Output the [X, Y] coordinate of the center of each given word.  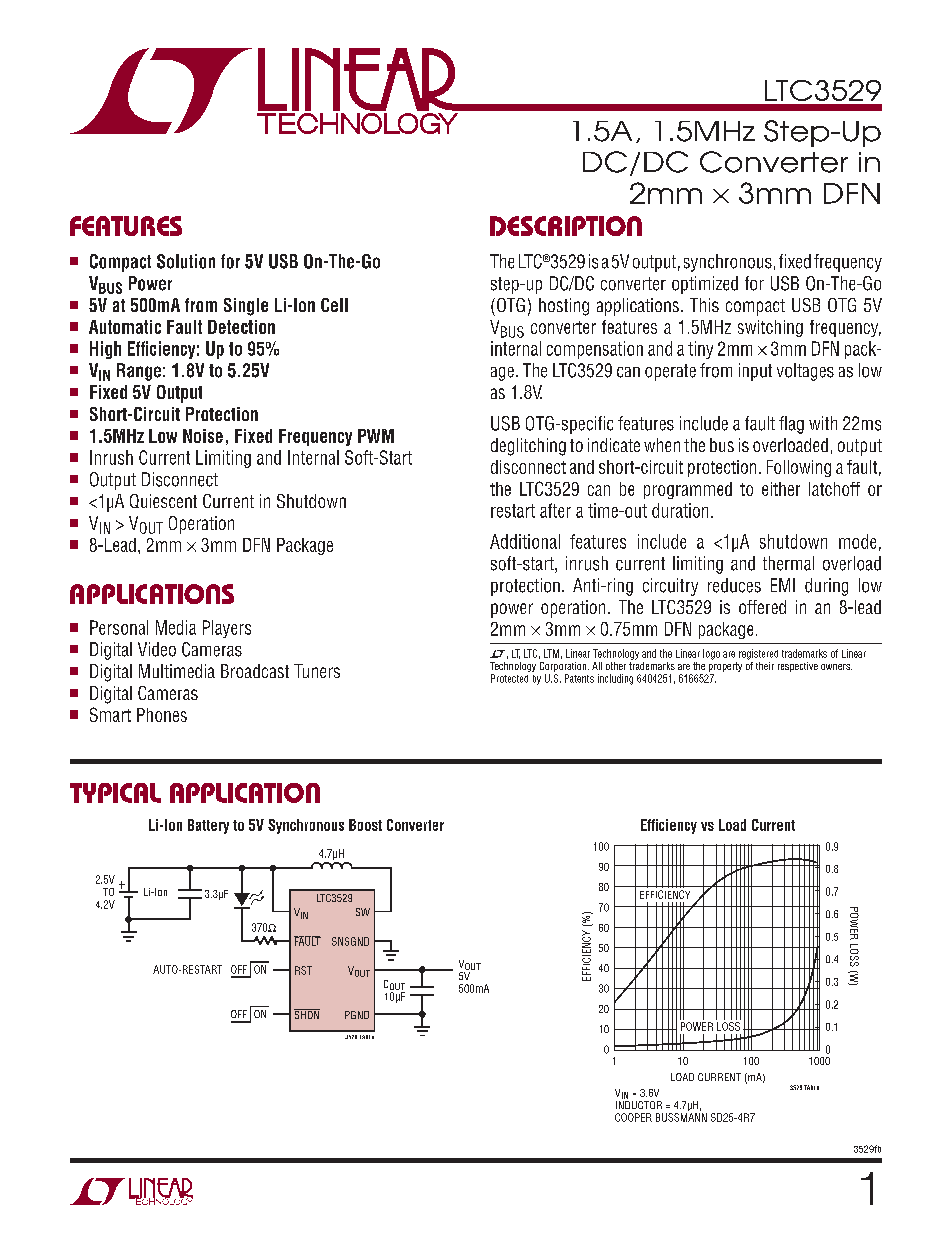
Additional [525, 541]
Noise [203, 436]
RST [303, 970]
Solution [186, 261]
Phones [162, 715]
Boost [365, 825]
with [823, 423]
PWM [376, 436]
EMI [783, 585]
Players [227, 629]
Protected [509, 678]
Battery [208, 826]
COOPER [633, 1117]
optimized [705, 285]
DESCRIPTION [566, 226]
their [765, 666]
